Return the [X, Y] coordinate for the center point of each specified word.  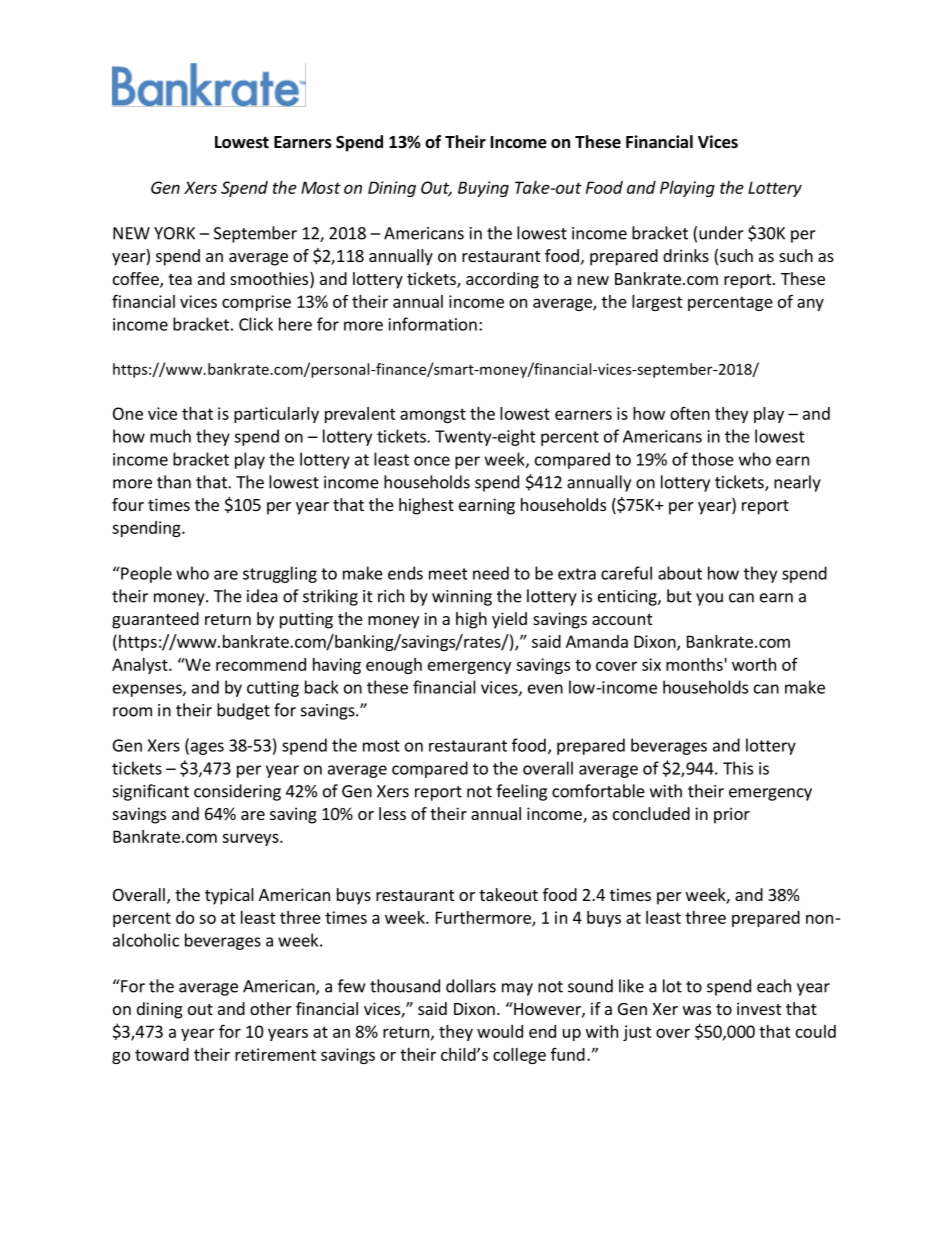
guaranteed [155, 620]
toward [162, 1054]
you [709, 599]
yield [509, 620]
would [500, 1031]
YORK [174, 233]
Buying [483, 189]
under [721, 233]
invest [759, 1008]
